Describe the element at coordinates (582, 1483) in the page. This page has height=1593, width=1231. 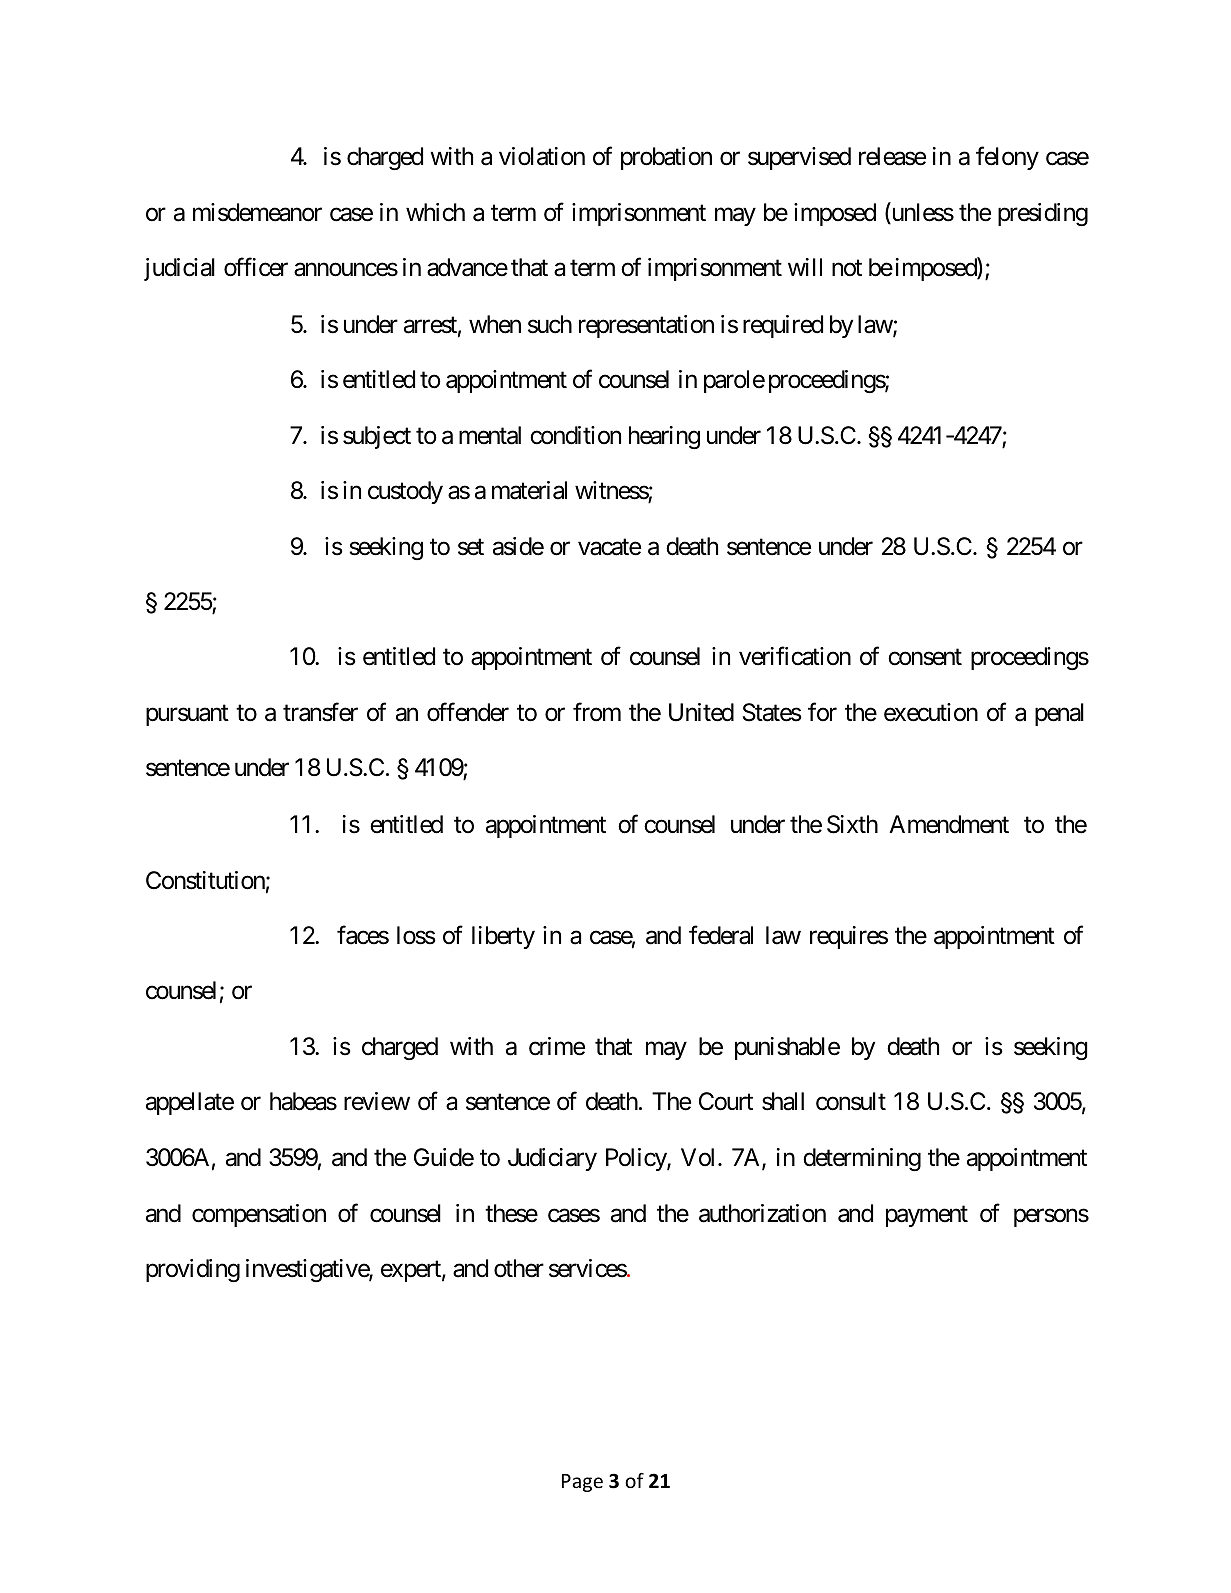
I see `Page` at that location.
